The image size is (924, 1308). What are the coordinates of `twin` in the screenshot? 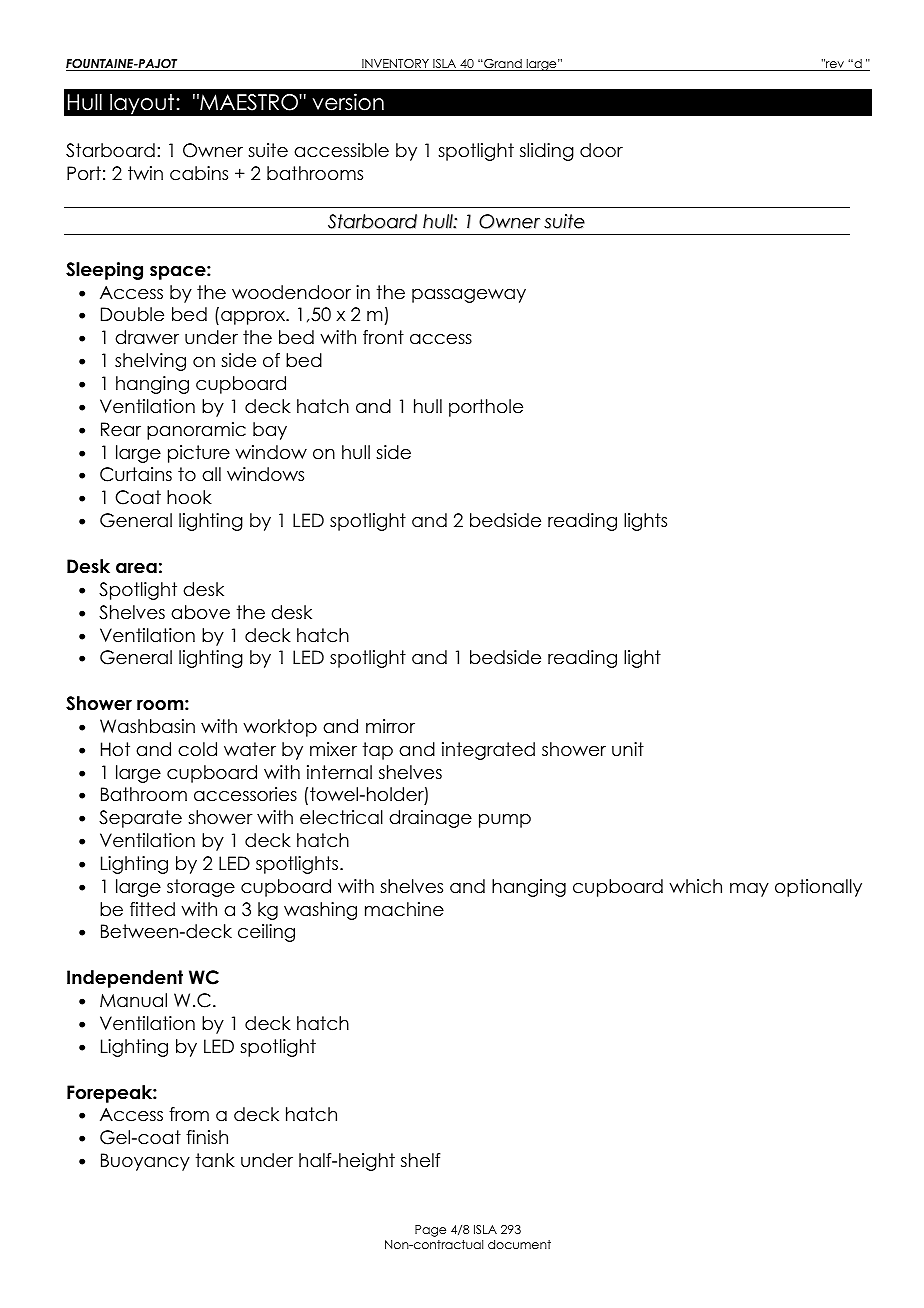 It's located at (145, 173).
